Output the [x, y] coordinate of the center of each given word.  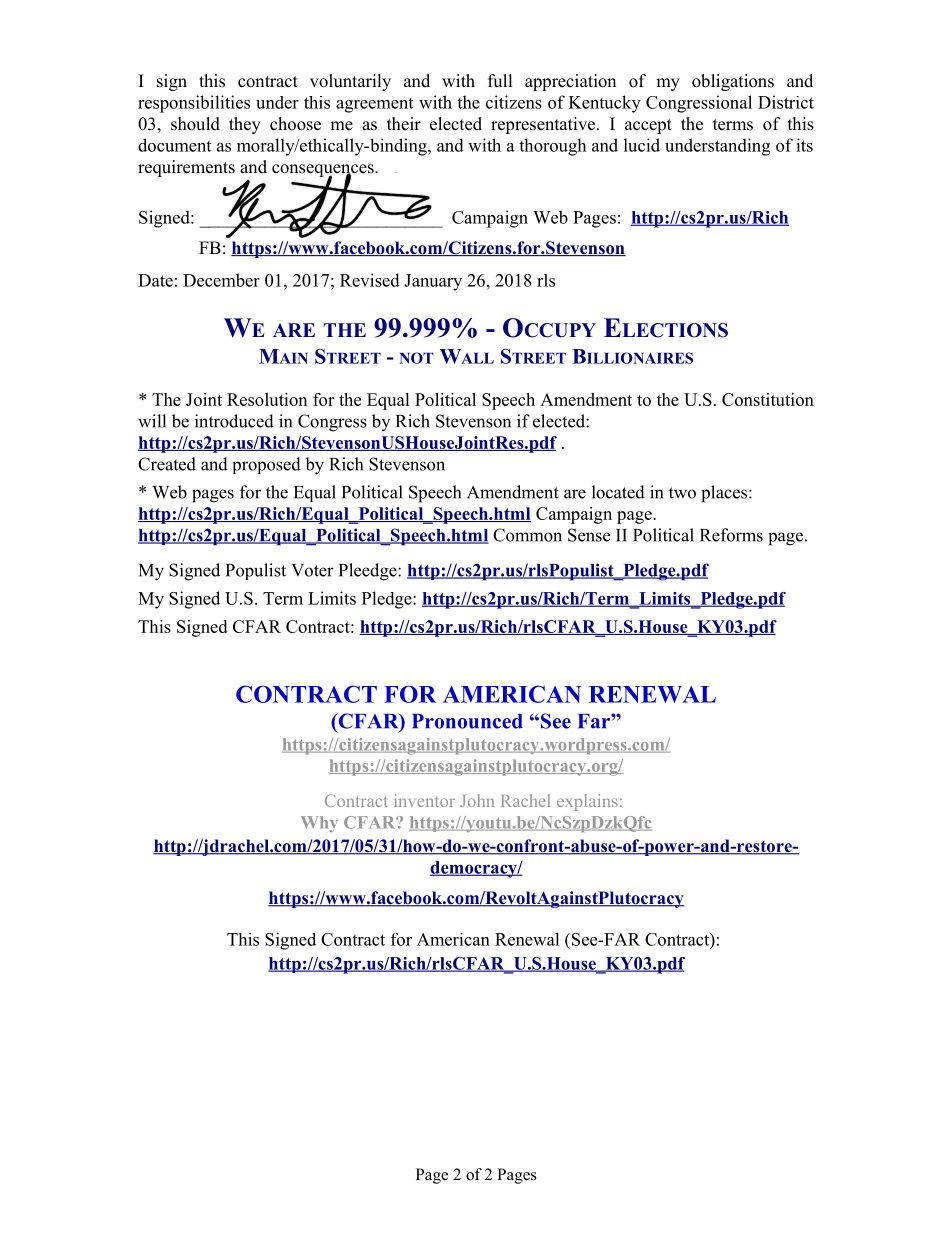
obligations [733, 82]
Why [319, 824]
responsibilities [194, 104]
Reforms [731, 535]
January [433, 282]
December [221, 280]
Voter [312, 570]
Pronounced [467, 721]
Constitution [768, 399]
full [500, 81]
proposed [266, 465]
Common [527, 535]
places [724, 494]
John [477, 800]
